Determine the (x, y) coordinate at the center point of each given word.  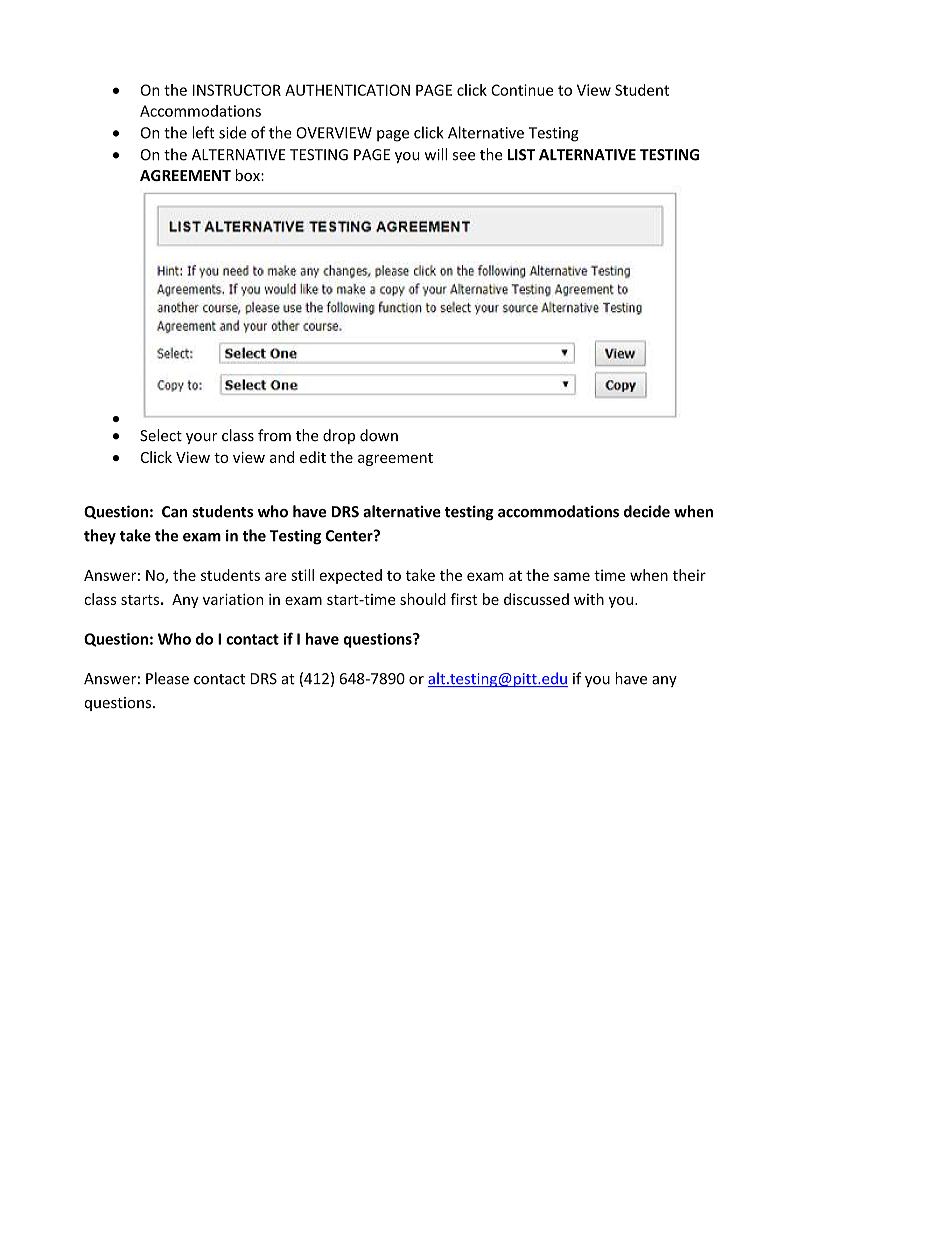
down (379, 435)
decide (647, 511)
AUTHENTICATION (347, 90)
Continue (522, 90)
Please (167, 678)
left (203, 132)
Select (161, 435)
